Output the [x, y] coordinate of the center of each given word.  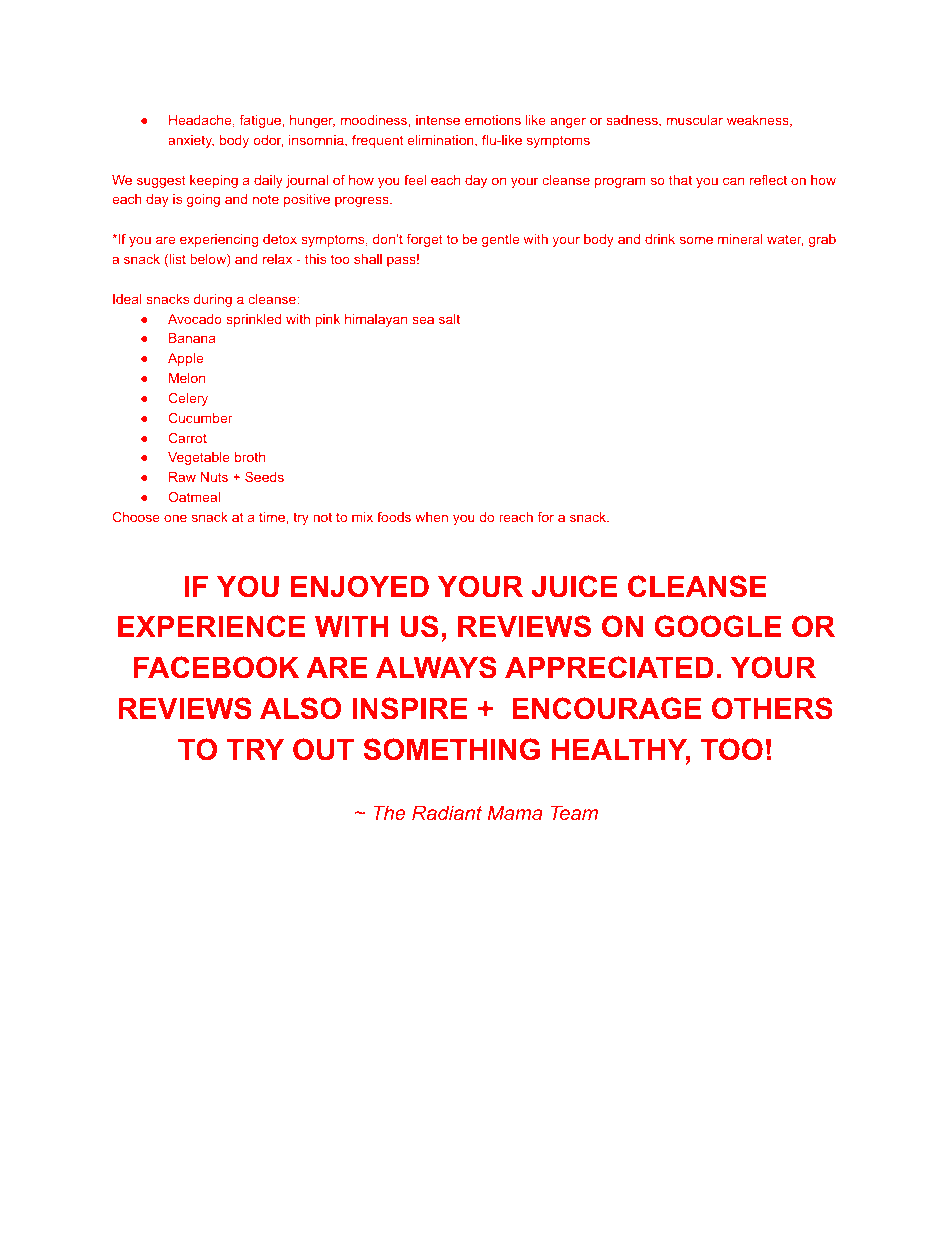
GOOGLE [718, 626]
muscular [695, 120]
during [213, 300]
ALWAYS [436, 667]
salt [449, 319]
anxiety [191, 141]
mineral [740, 239]
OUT [323, 749]
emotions [493, 120]
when [431, 517]
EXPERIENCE [211, 626]
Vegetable [199, 458]
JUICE [574, 586]
